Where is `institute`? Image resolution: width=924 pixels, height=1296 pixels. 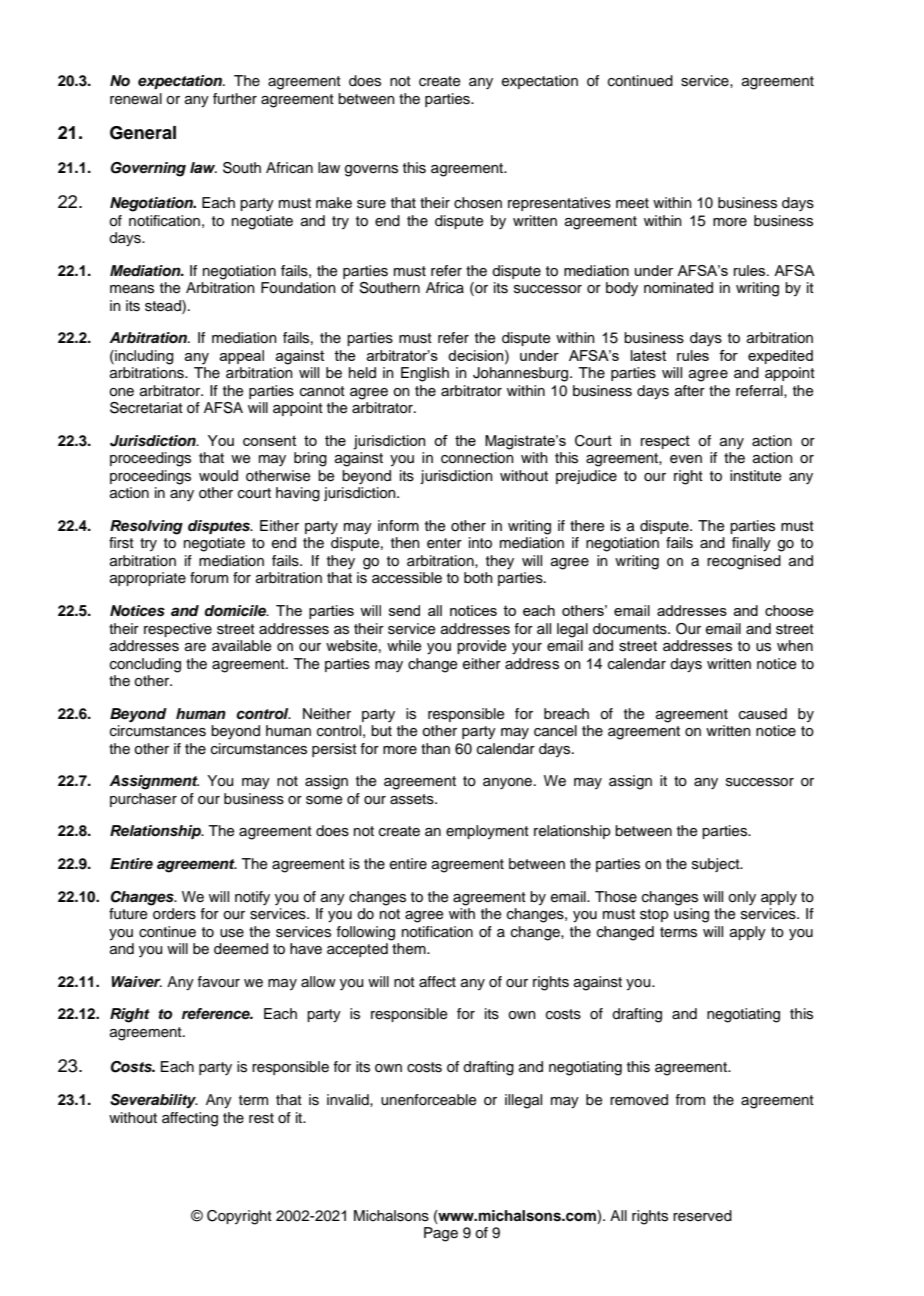
institute is located at coordinates (756, 476).
